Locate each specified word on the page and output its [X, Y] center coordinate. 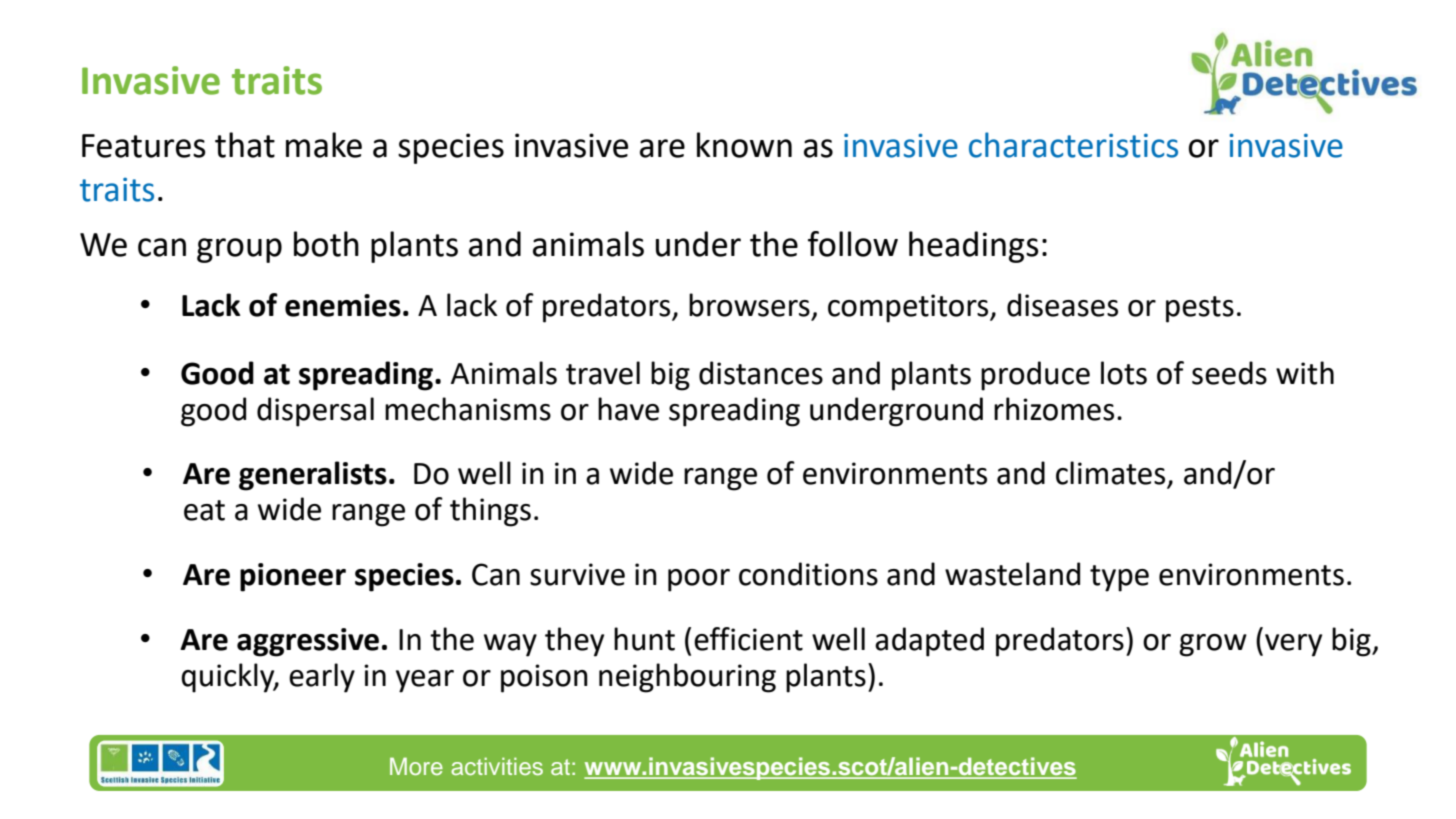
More [416, 766]
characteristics [1073, 145]
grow [1213, 645]
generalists [313, 476]
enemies [343, 305]
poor [699, 580]
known [744, 145]
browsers [749, 305]
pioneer [293, 577]
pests [1200, 309]
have [628, 409]
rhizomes [1054, 409]
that [245, 145]
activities [497, 766]
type [1119, 578]
